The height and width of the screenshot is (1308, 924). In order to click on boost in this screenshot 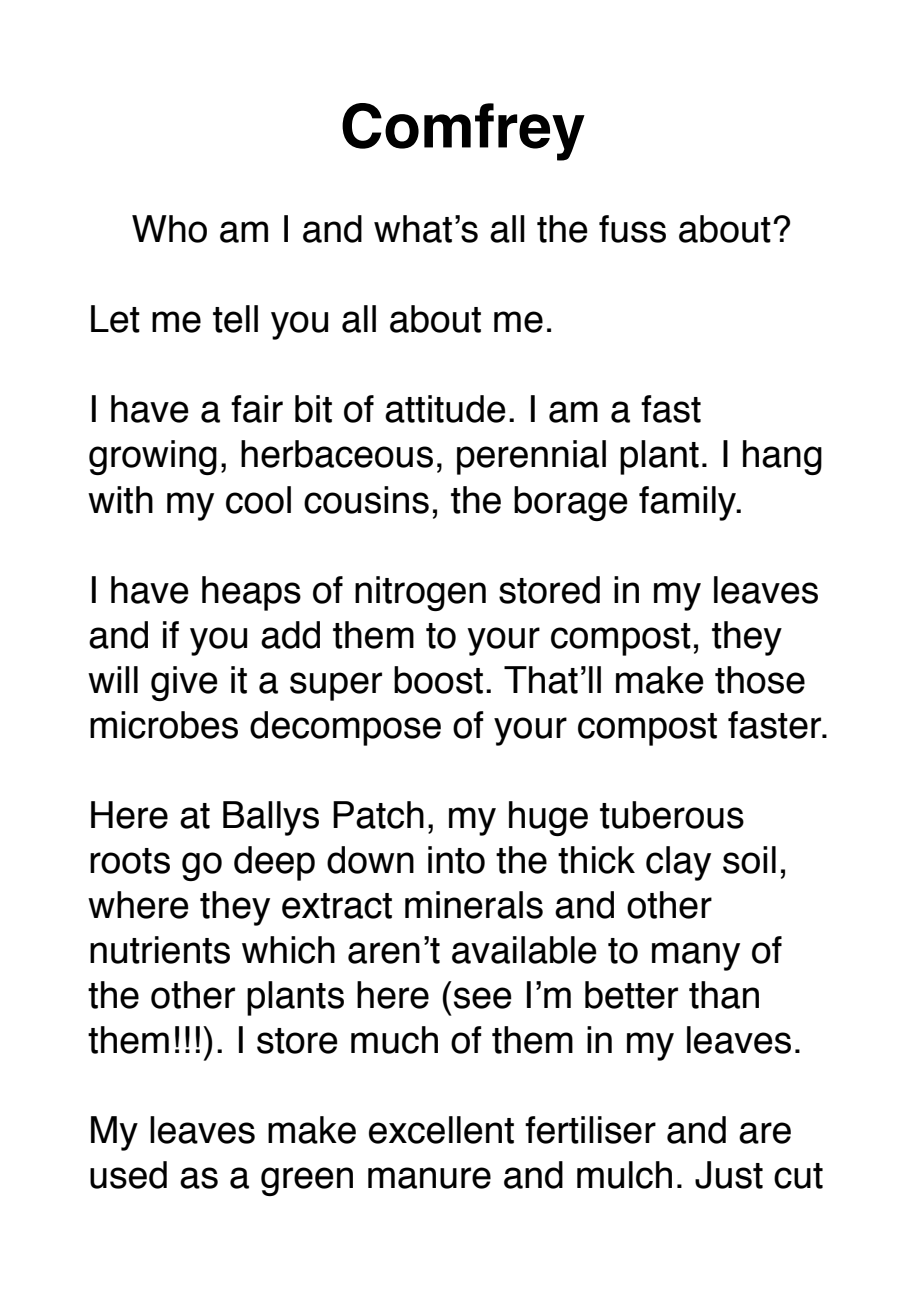, I will do `click(438, 680)`.
